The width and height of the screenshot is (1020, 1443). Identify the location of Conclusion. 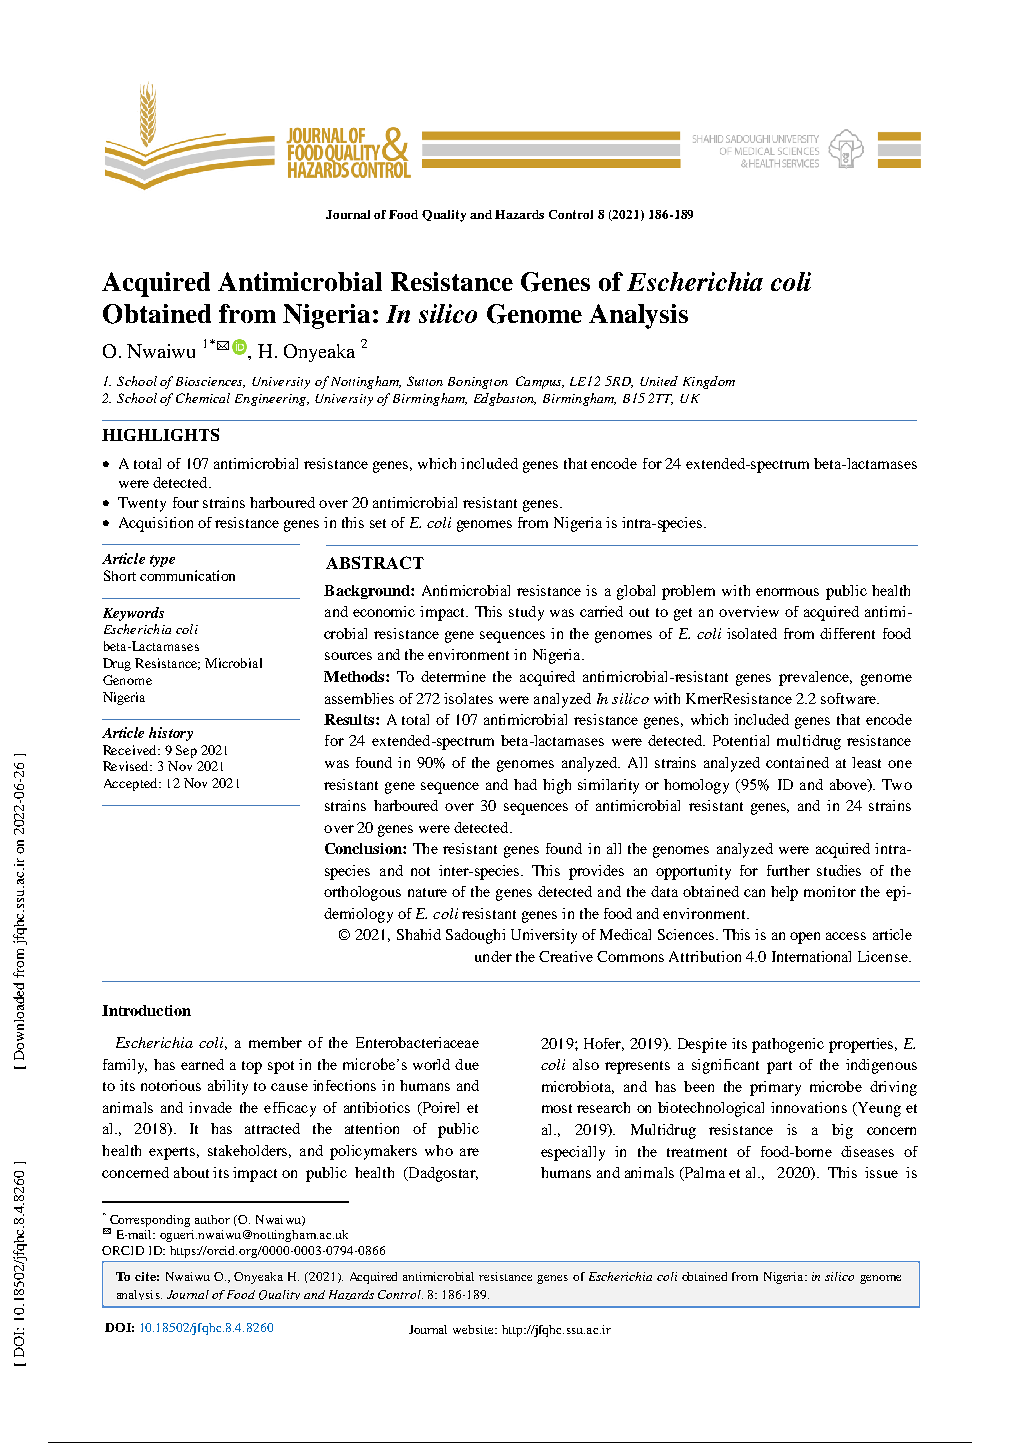
(364, 848).
